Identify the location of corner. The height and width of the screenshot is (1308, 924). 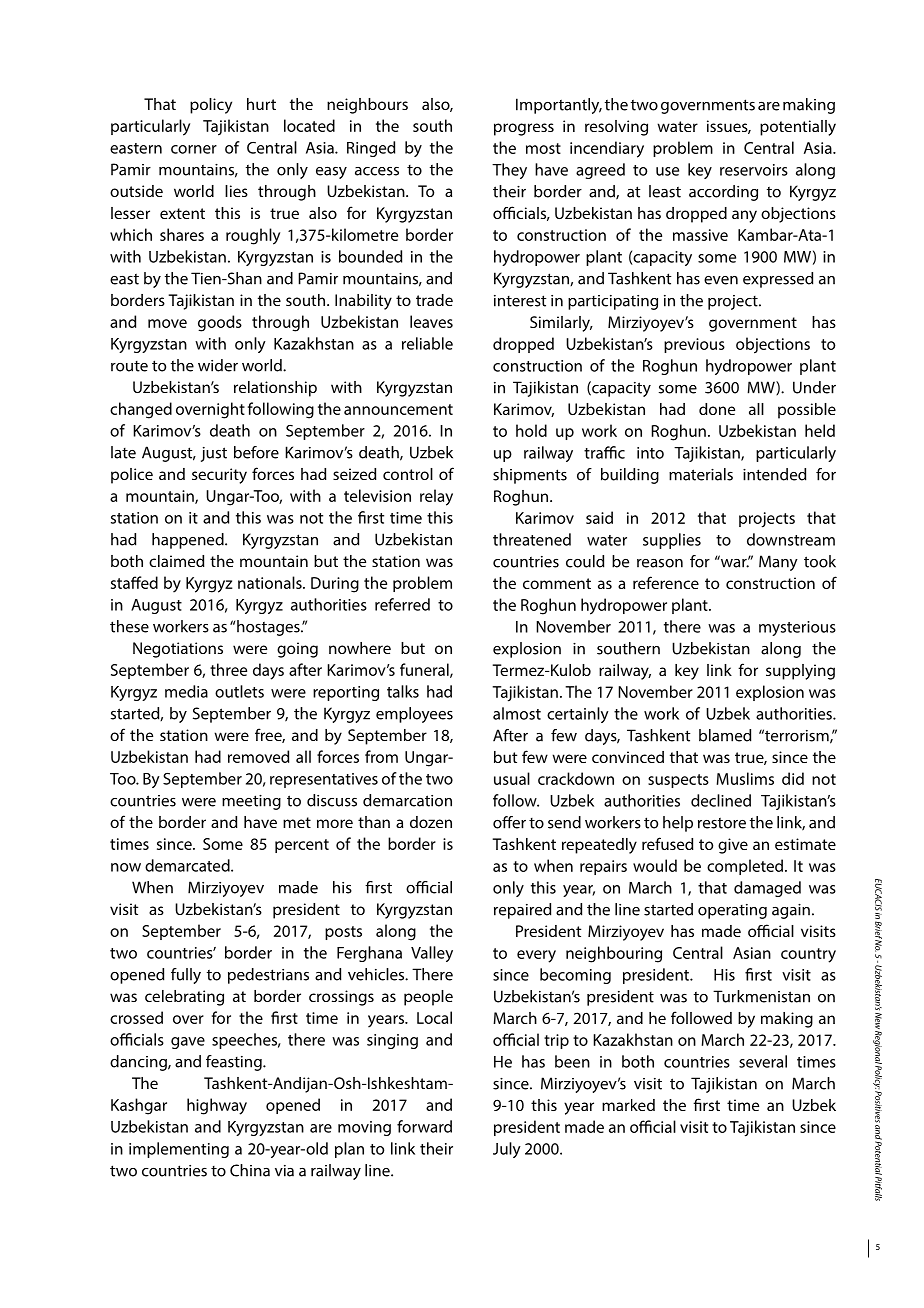
(194, 149).
